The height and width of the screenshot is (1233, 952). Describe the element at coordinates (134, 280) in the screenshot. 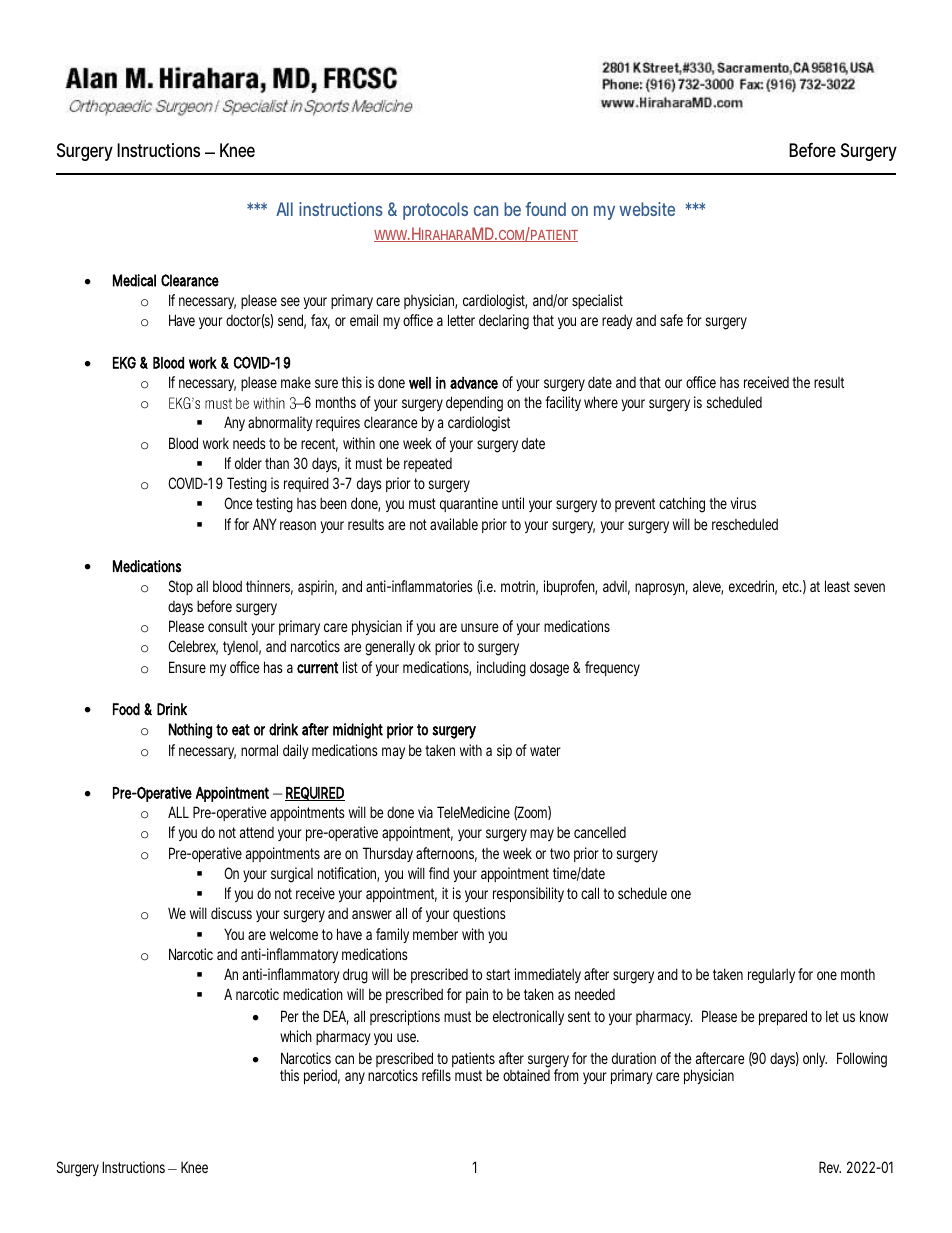

I see `Medical` at that location.
